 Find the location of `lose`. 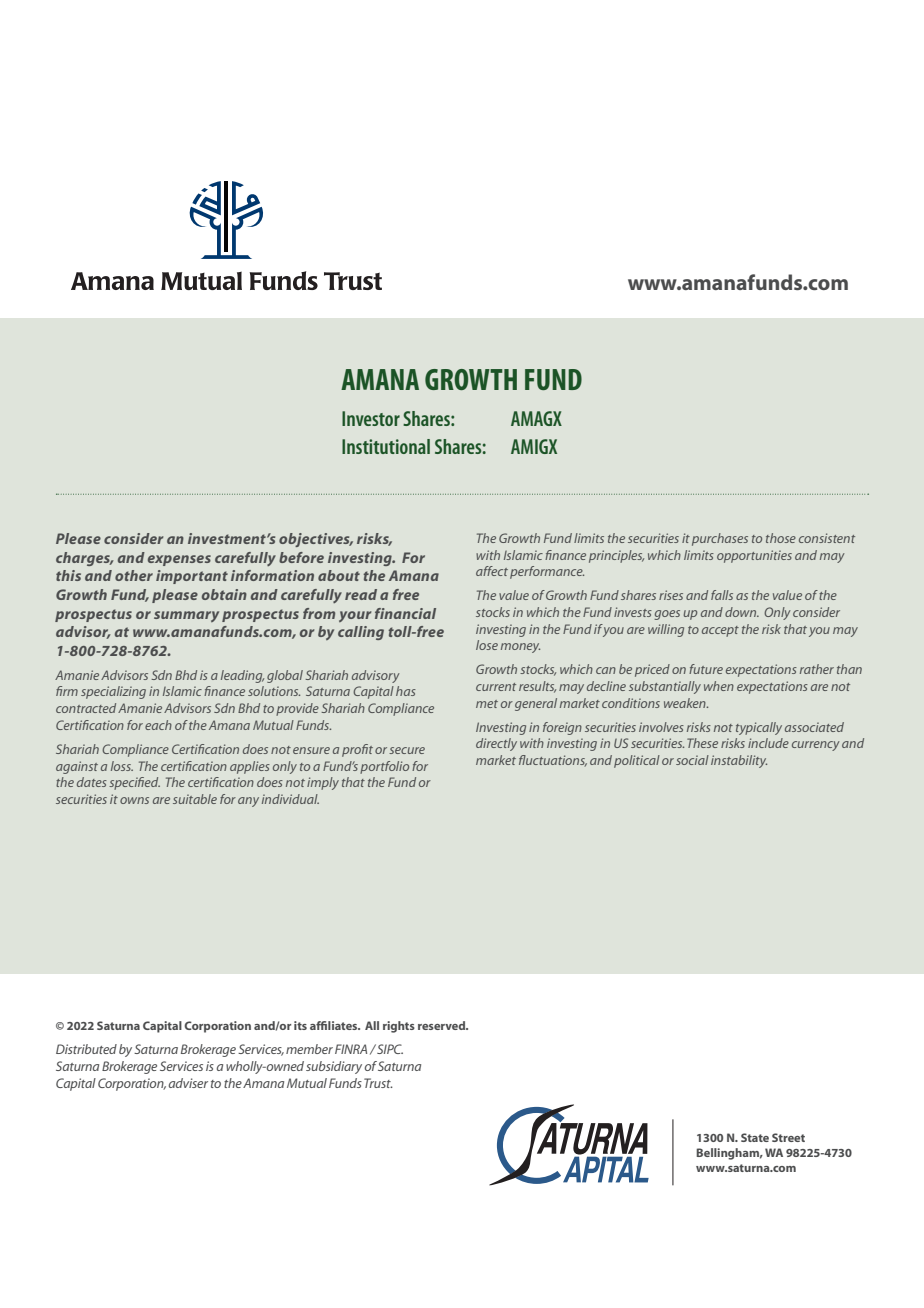

lose is located at coordinates (487, 645).
